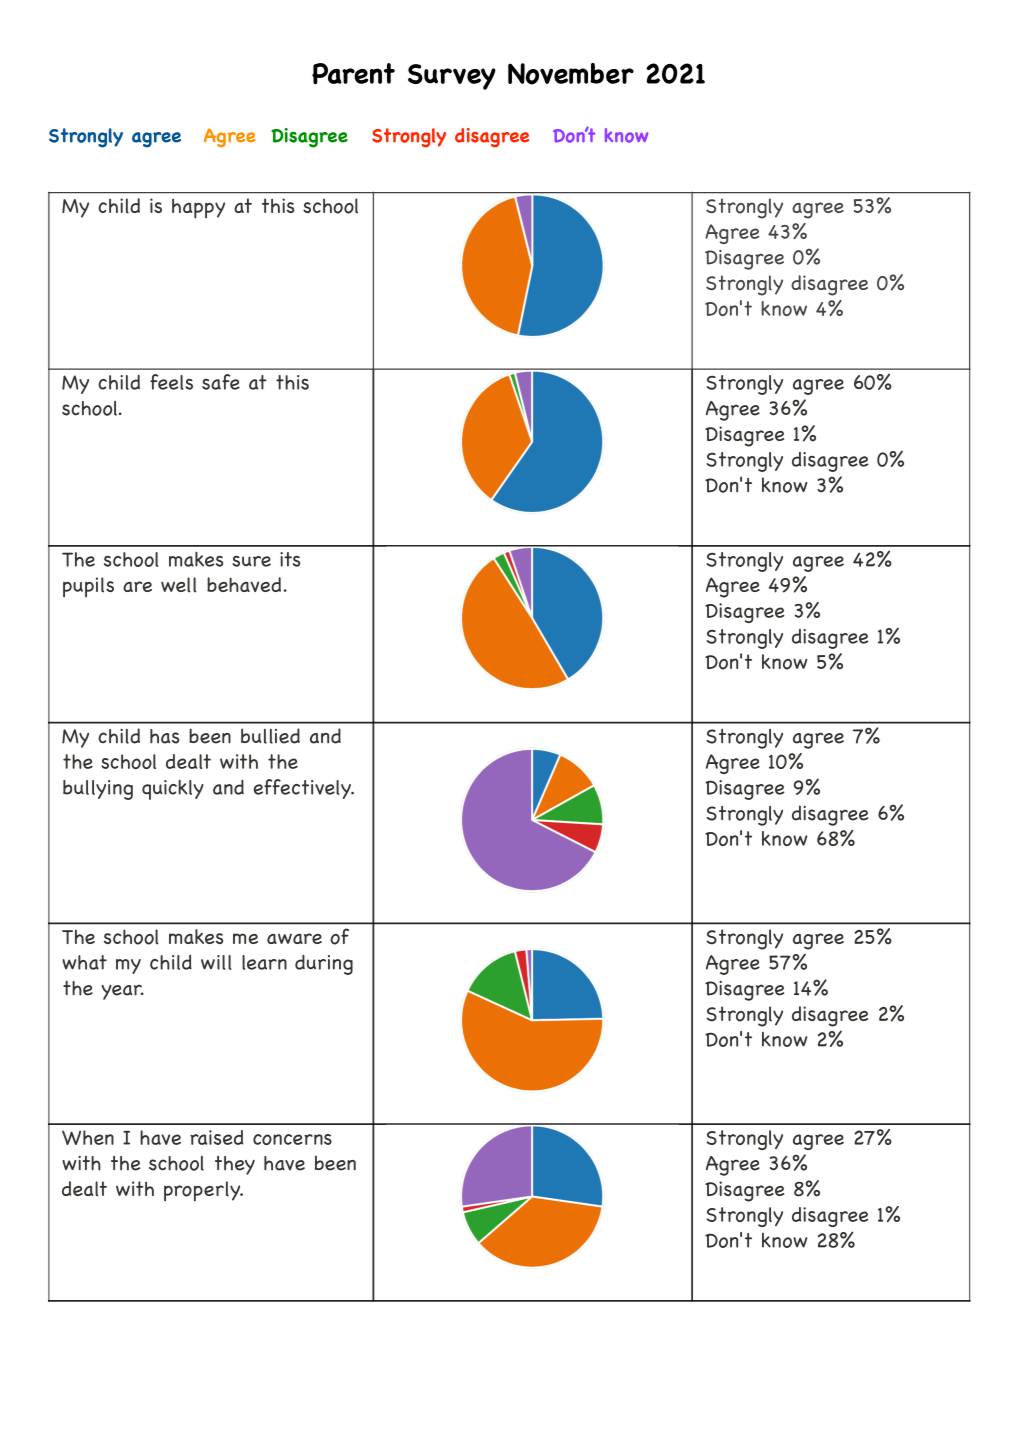 Image resolution: width=1018 pixels, height=1441 pixels. I want to click on concerns, so click(292, 1139).
